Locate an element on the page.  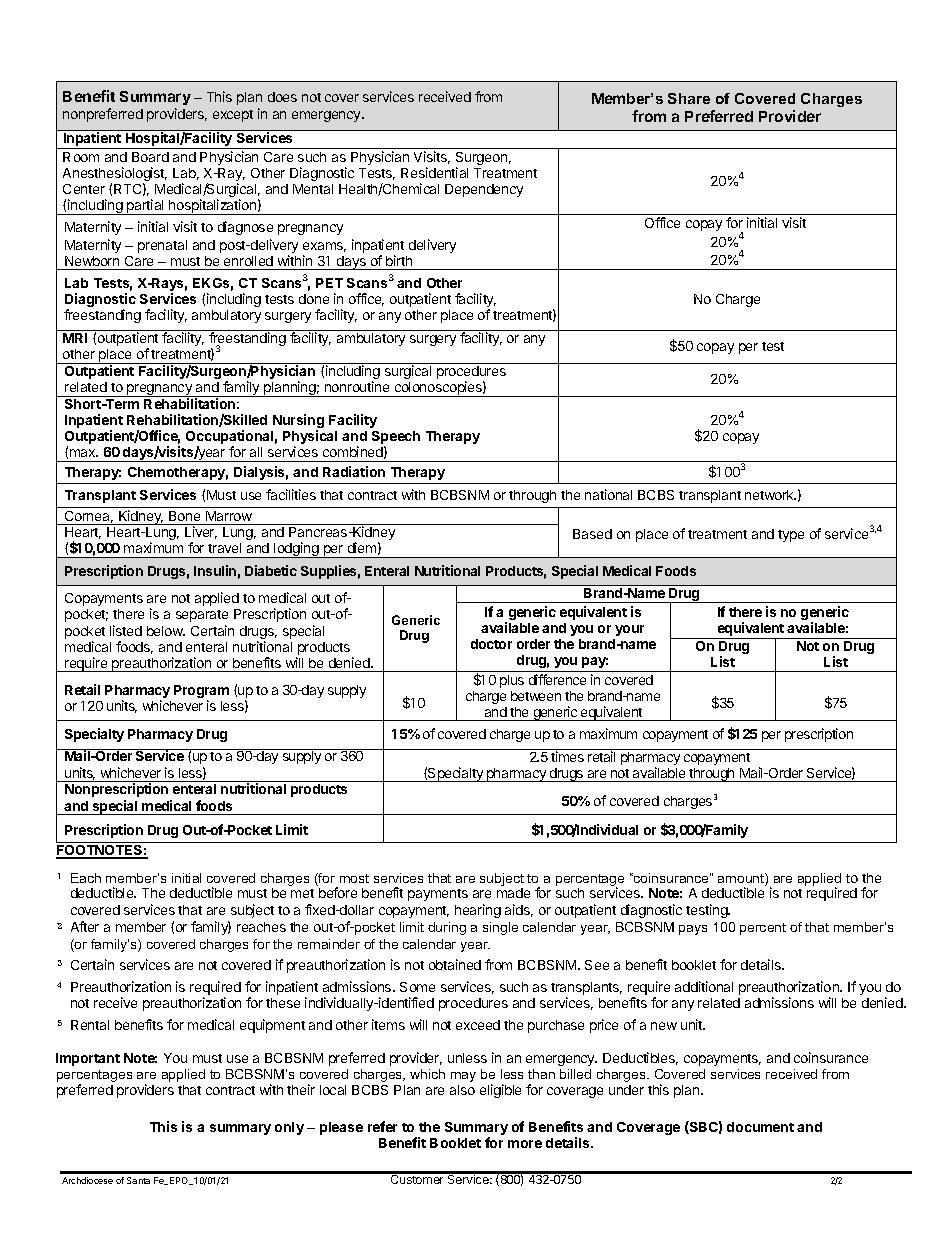
Board is located at coordinates (150, 157).
